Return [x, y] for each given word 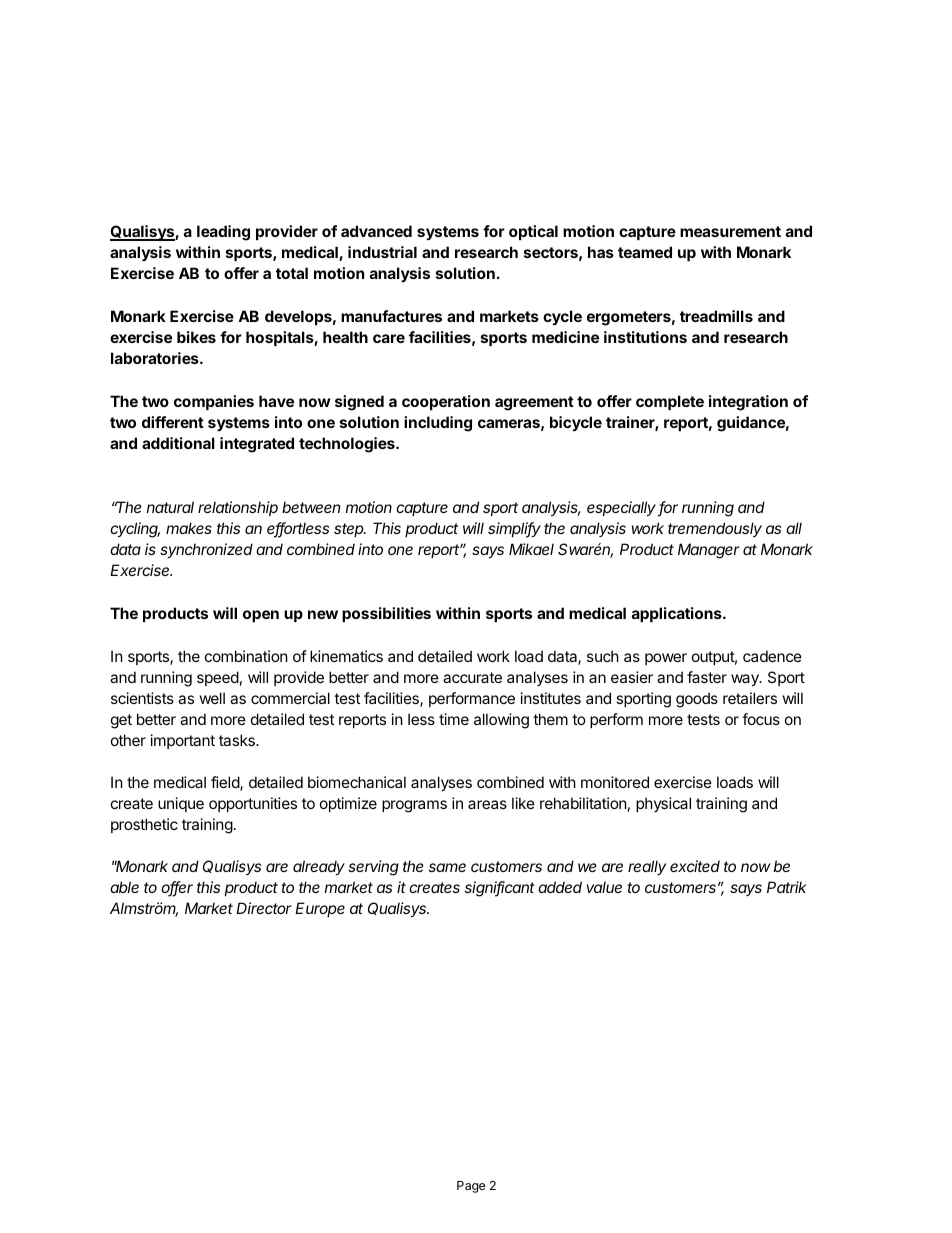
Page [471, 1187]
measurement [730, 231]
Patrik [787, 887]
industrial [382, 252]
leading [223, 233]
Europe [320, 909]
